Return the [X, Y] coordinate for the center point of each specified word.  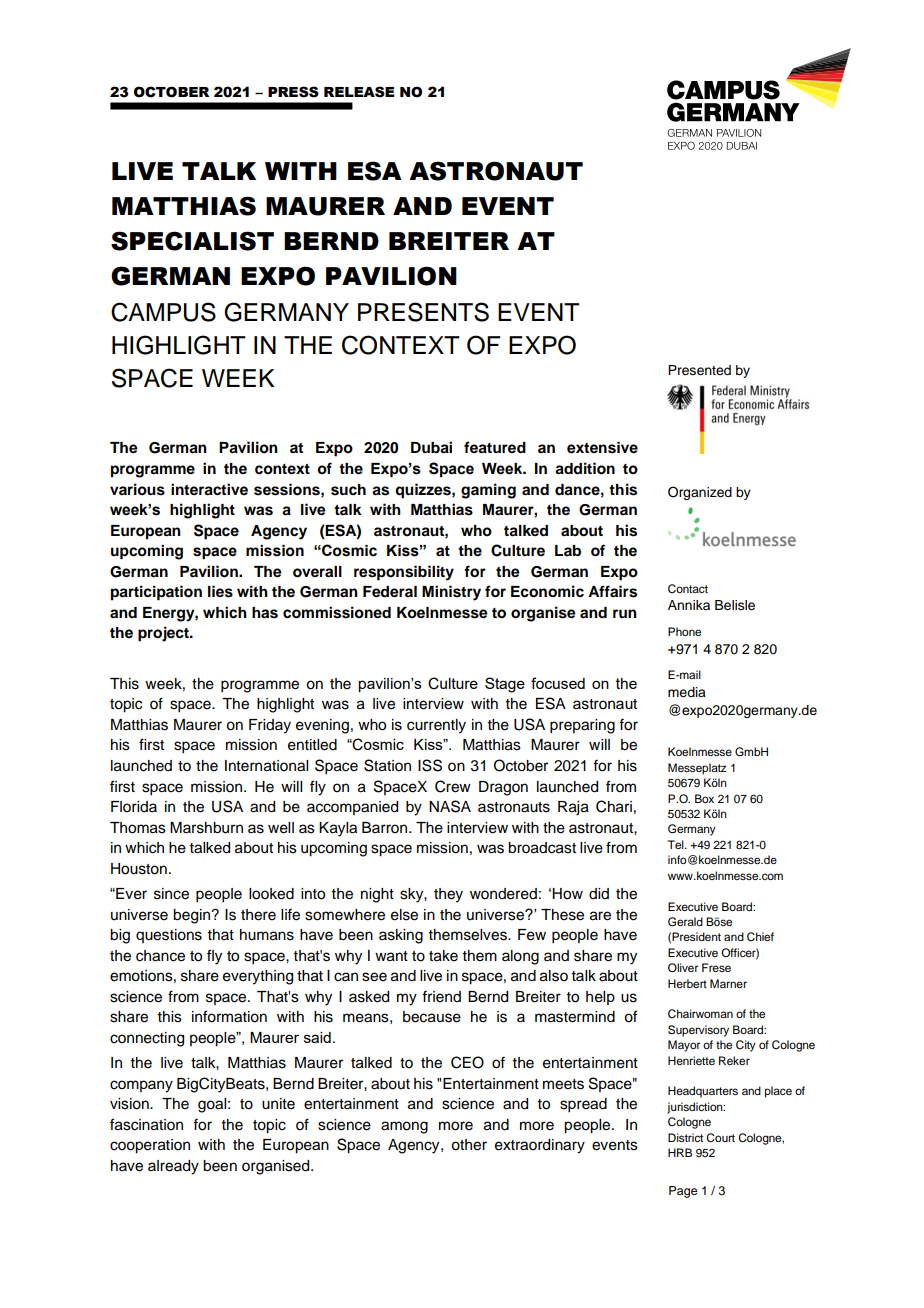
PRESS [293, 92]
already [173, 1167]
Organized [700, 493]
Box [704, 798]
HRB [680, 1152]
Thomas [138, 828]
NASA [450, 806]
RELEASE [359, 92]
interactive [209, 489]
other [469, 1145]
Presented [699, 370]
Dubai [431, 447]
